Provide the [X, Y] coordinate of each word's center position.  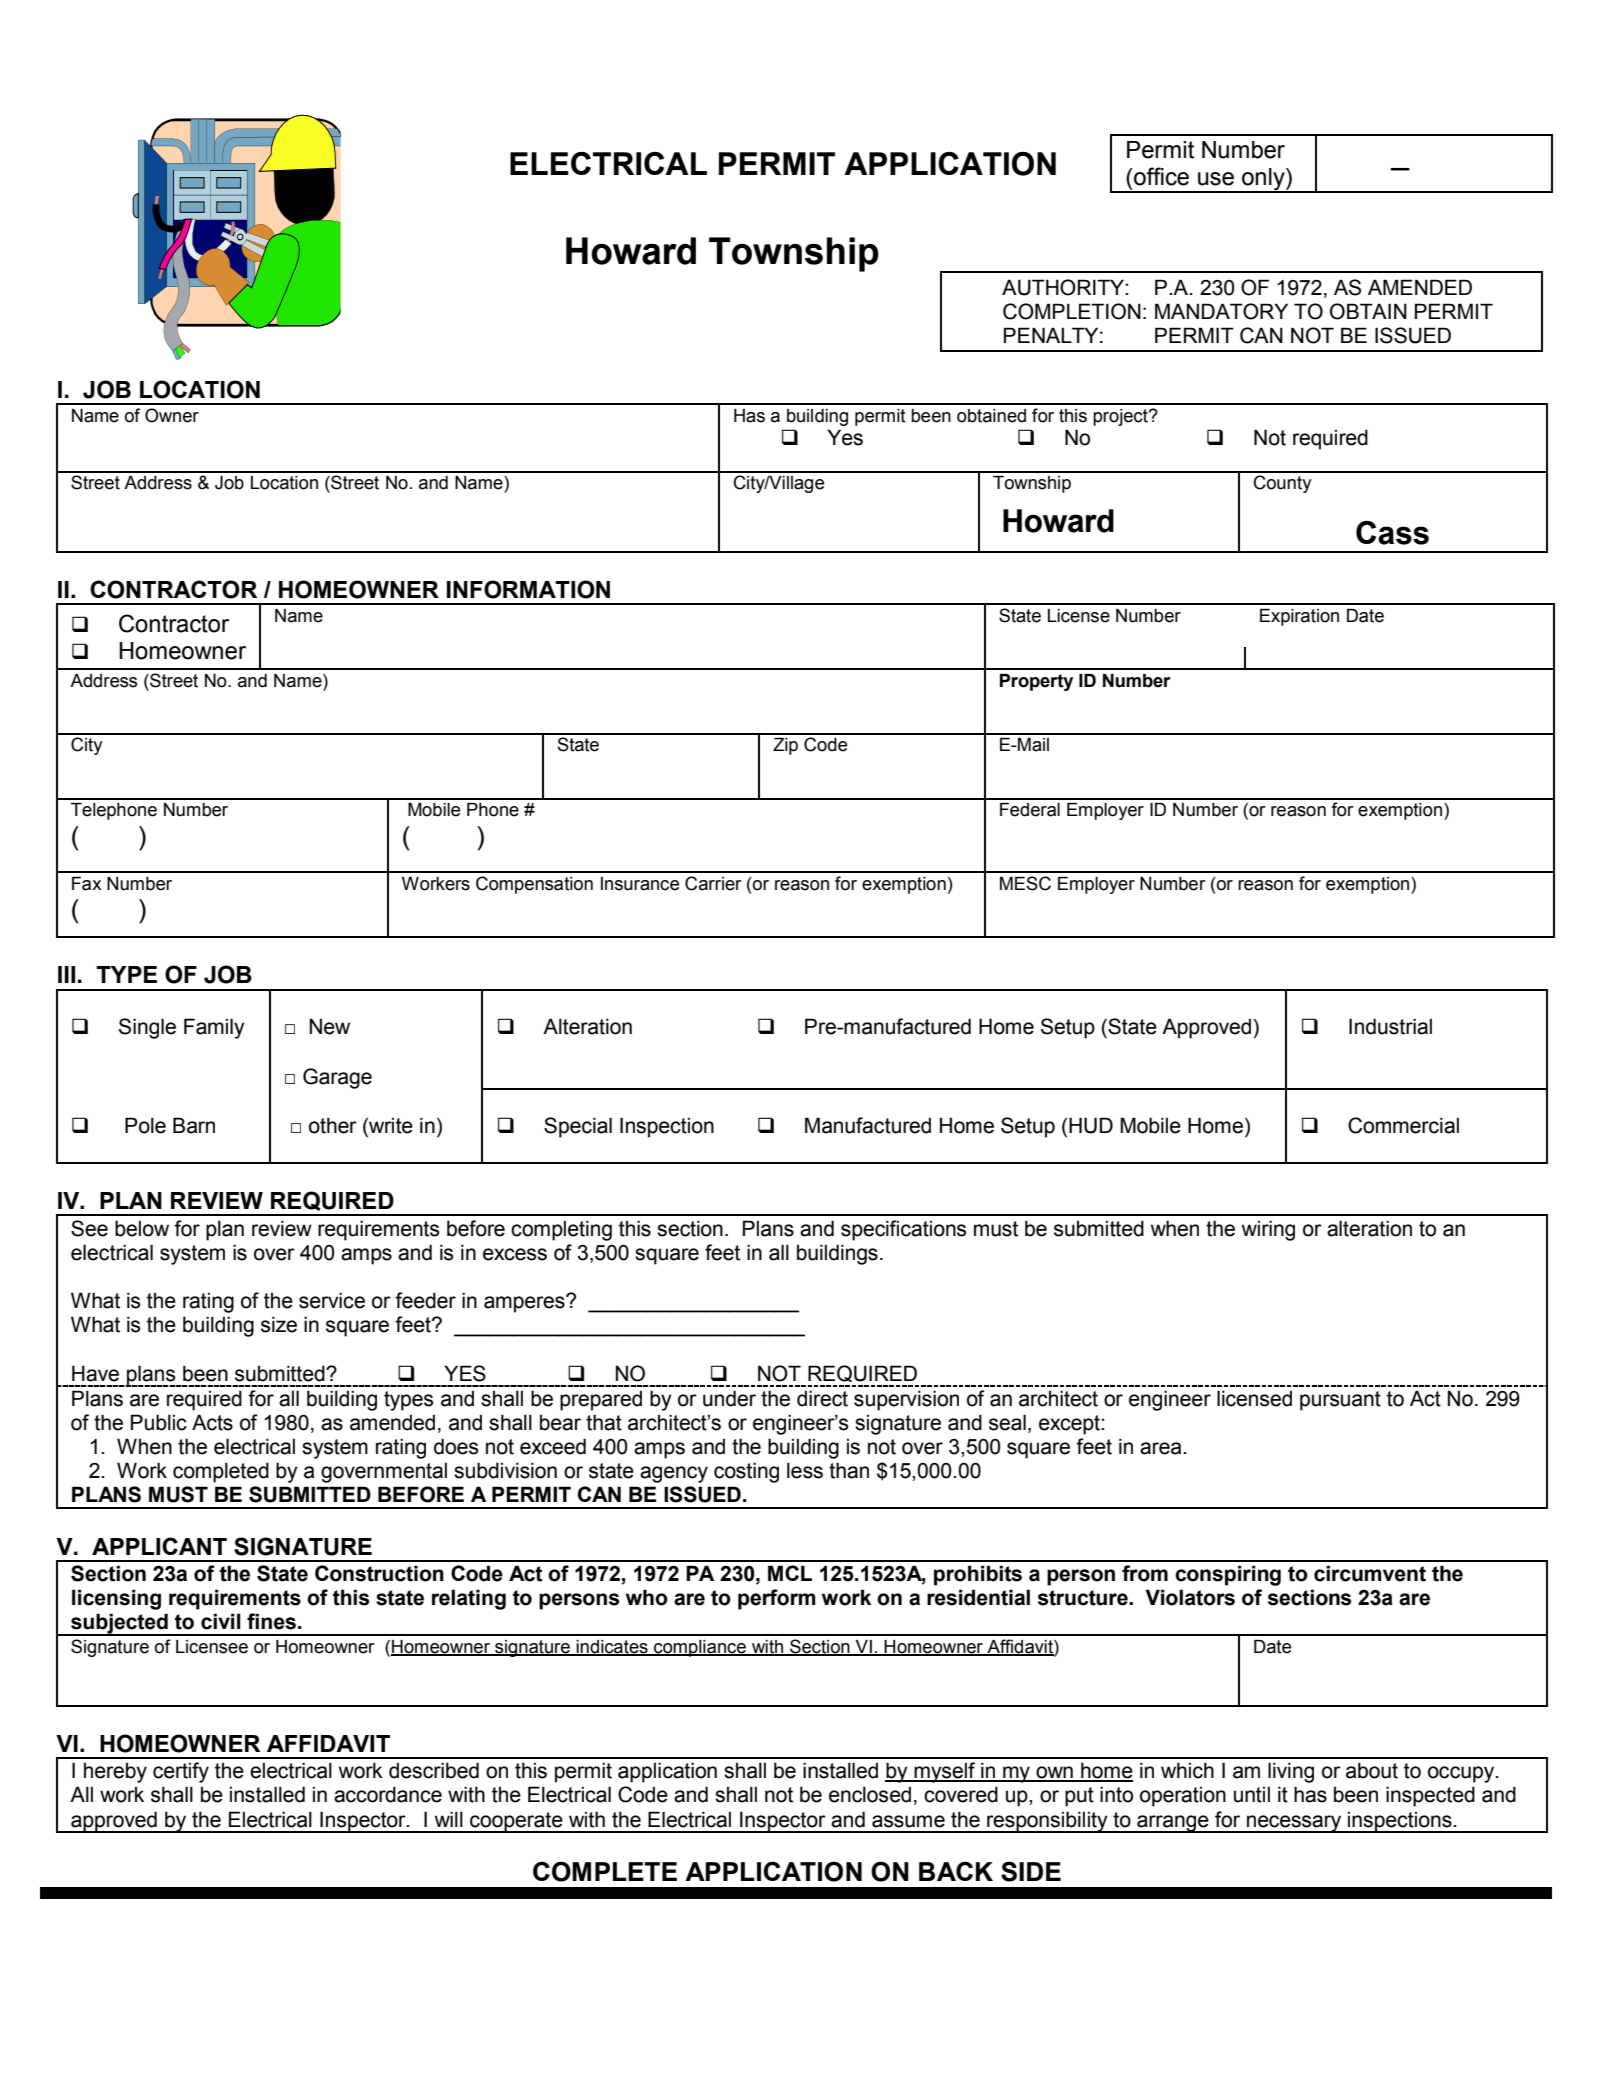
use [1216, 179]
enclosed [870, 1794]
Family [214, 1028]
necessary [1294, 1824]
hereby [115, 1773]
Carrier [713, 883]
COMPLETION [1072, 311]
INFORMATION [528, 589]
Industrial [1390, 1026]
